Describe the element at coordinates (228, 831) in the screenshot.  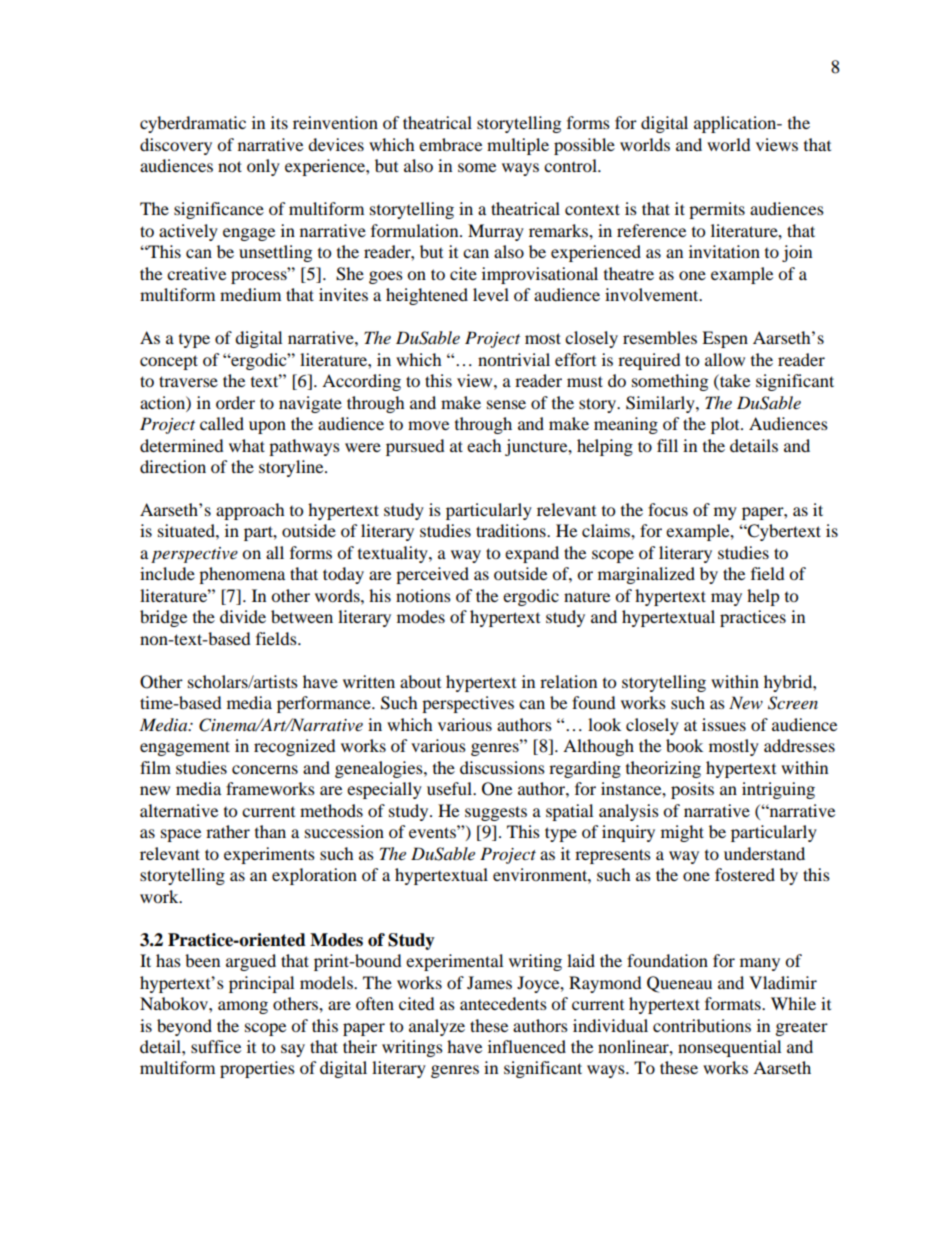
I see `rather` at that location.
